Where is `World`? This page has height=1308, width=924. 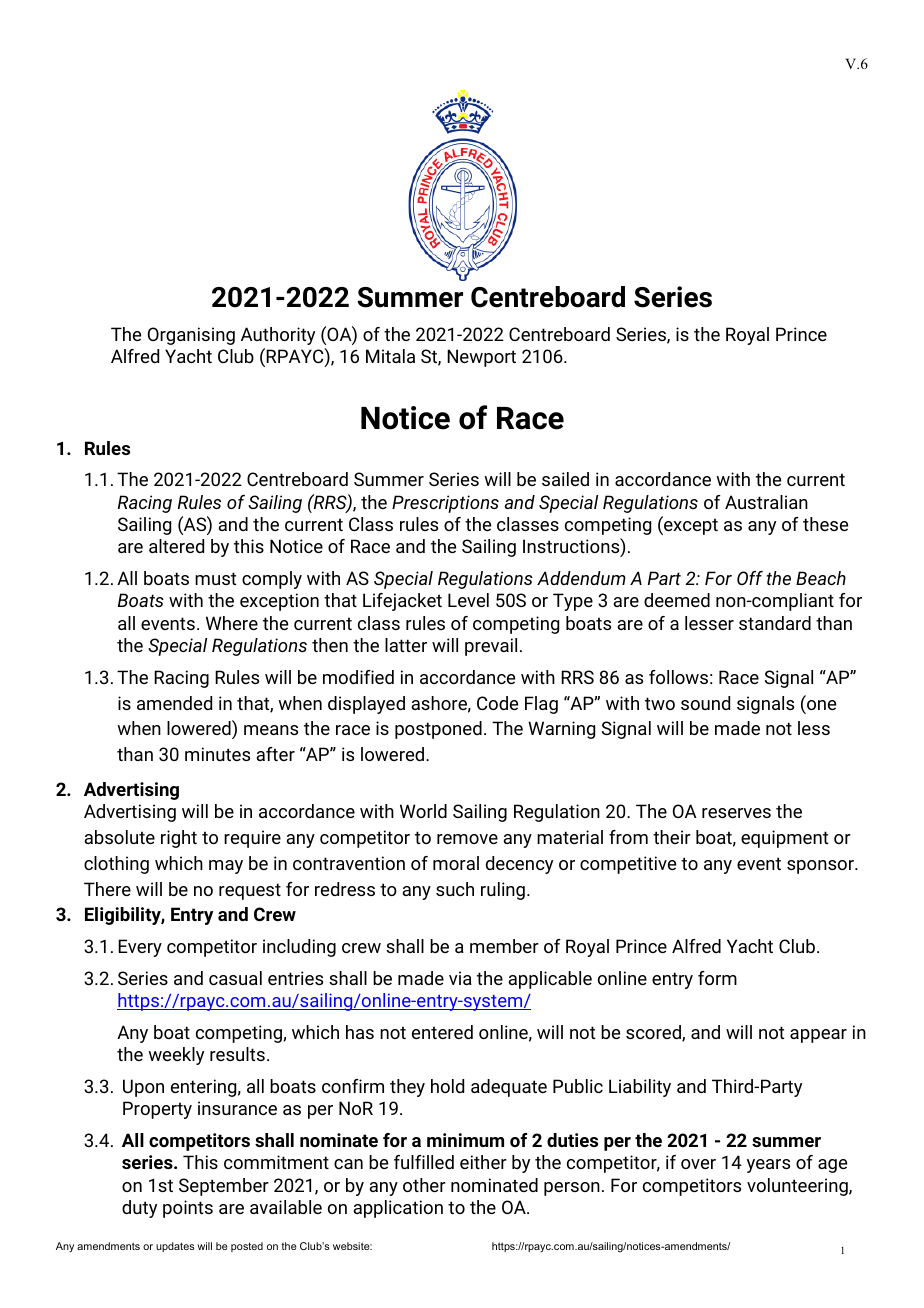
World is located at coordinates (423, 811).
